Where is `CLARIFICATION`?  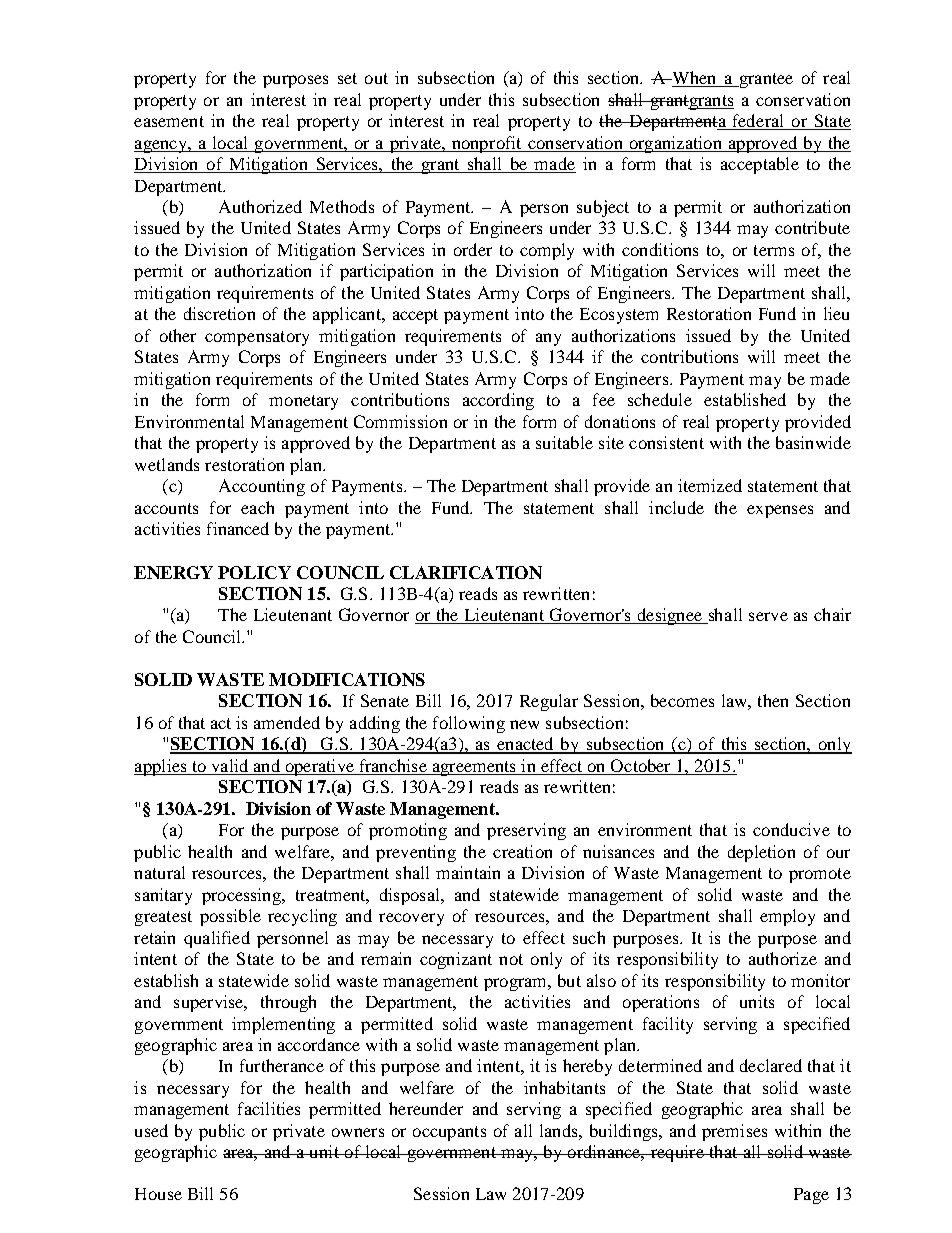 CLARIFICATION is located at coordinates (466, 572).
